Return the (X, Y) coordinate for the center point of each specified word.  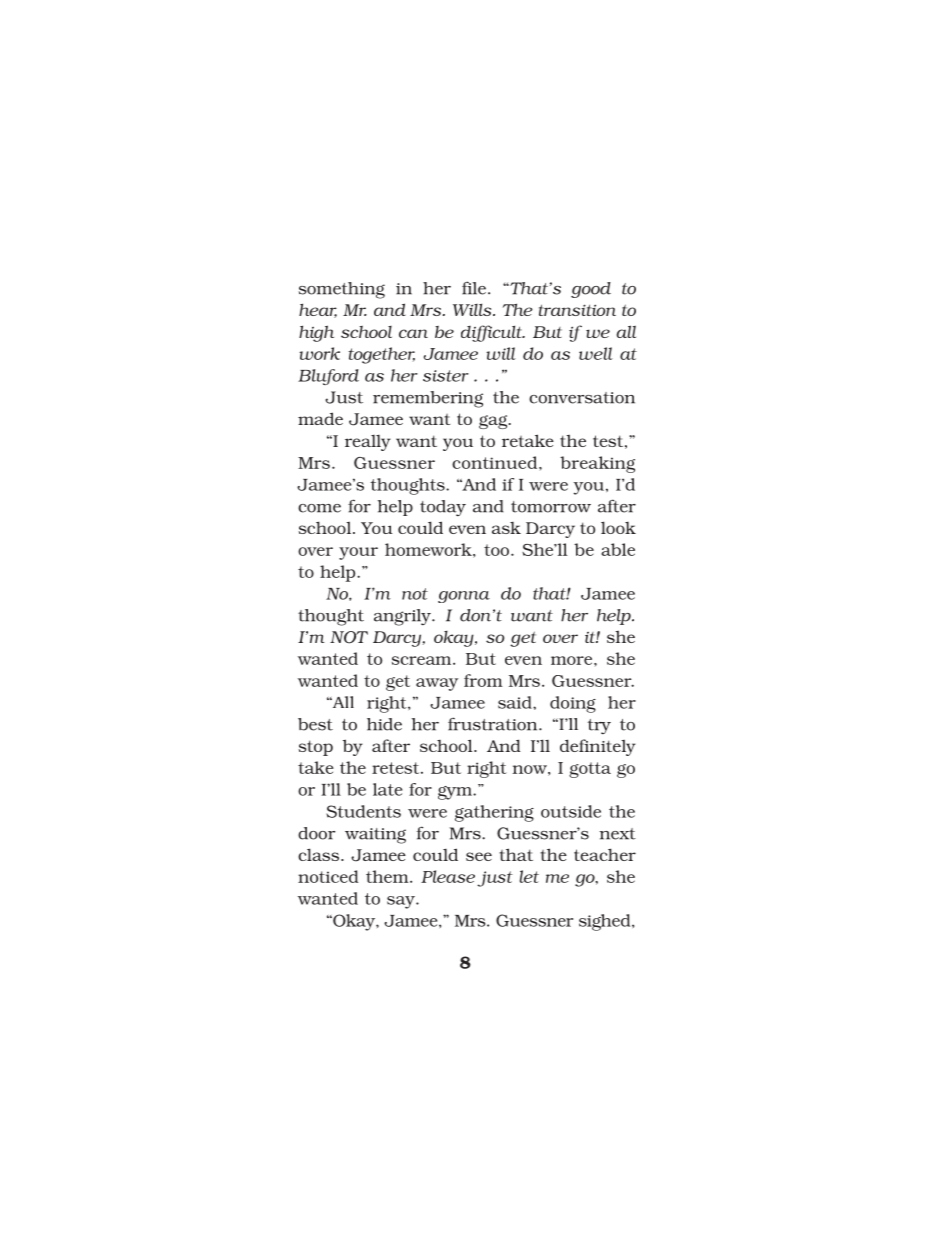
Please (448, 876)
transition (577, 310)
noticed (328, 876)
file (474, 288)
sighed (606, 922)
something (342, 290)
